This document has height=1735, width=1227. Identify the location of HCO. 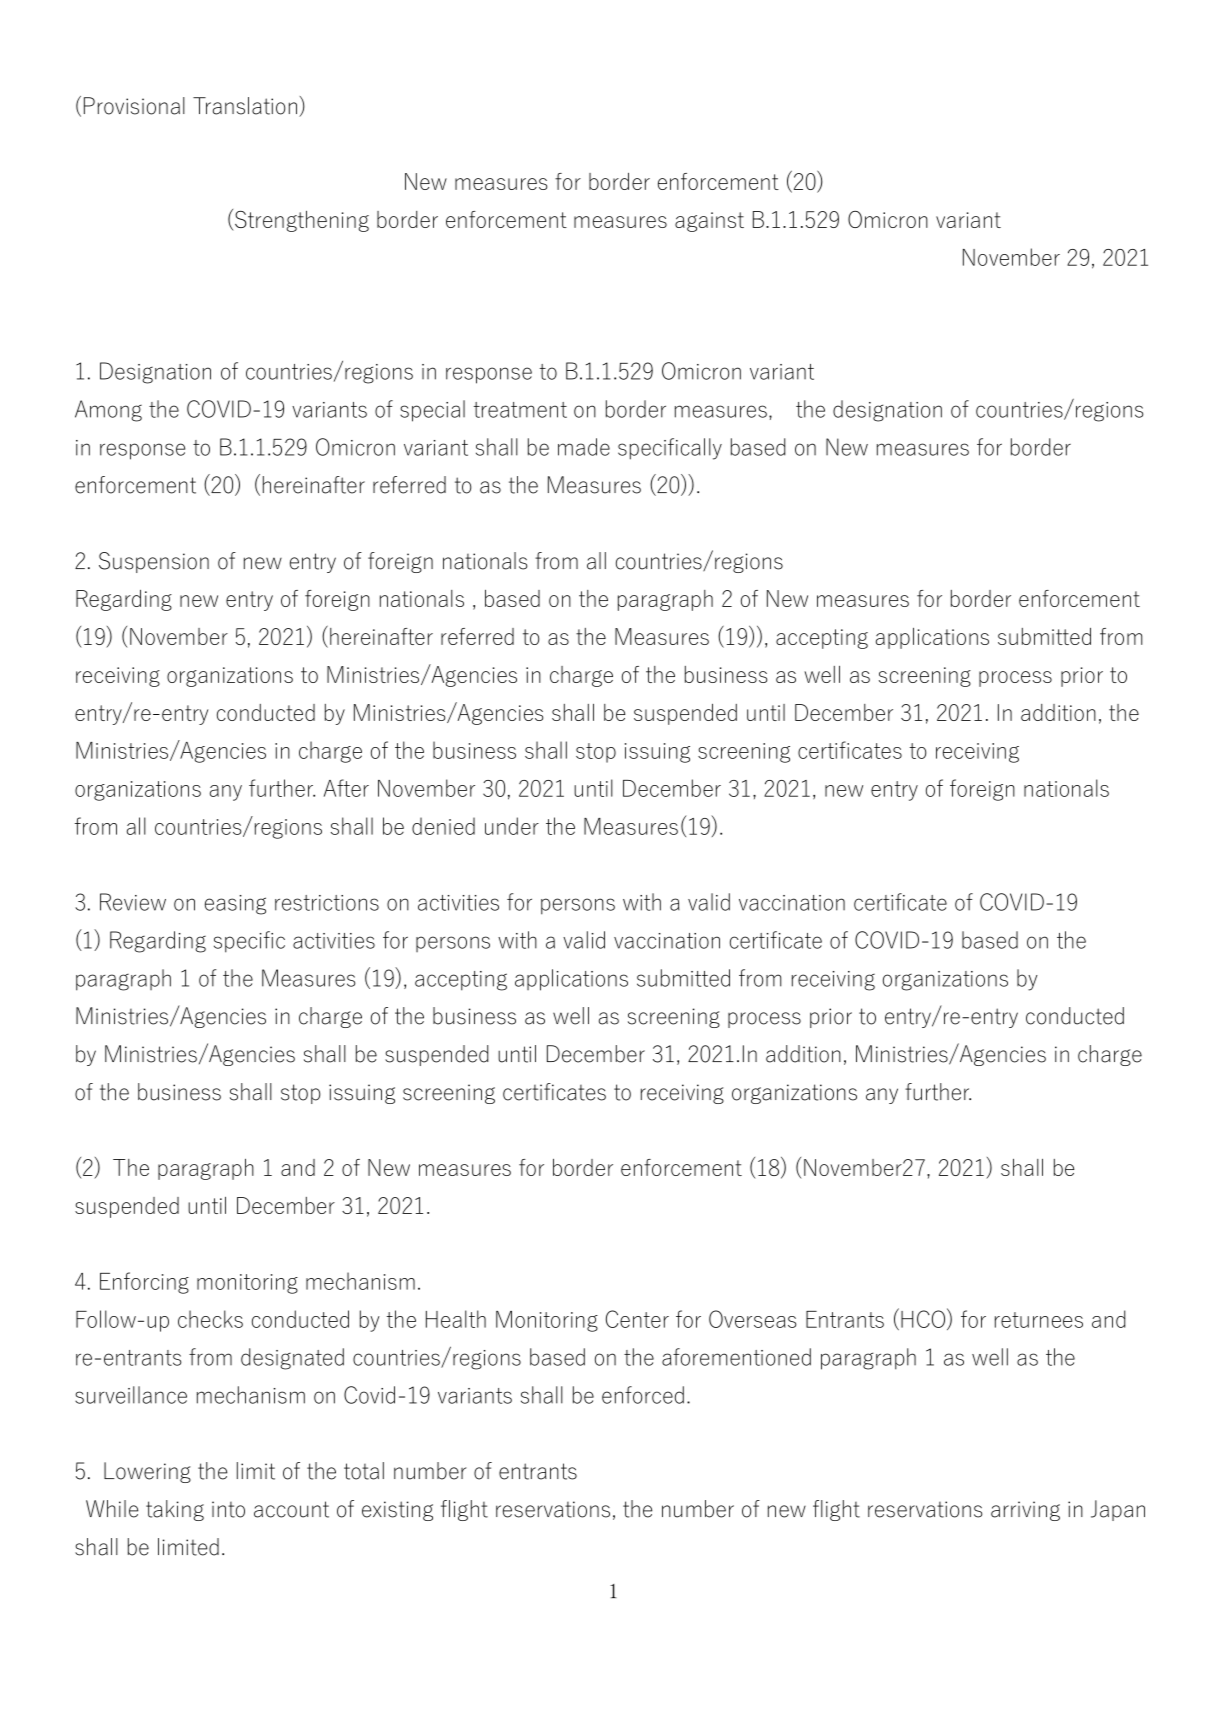
(924, 1319).
